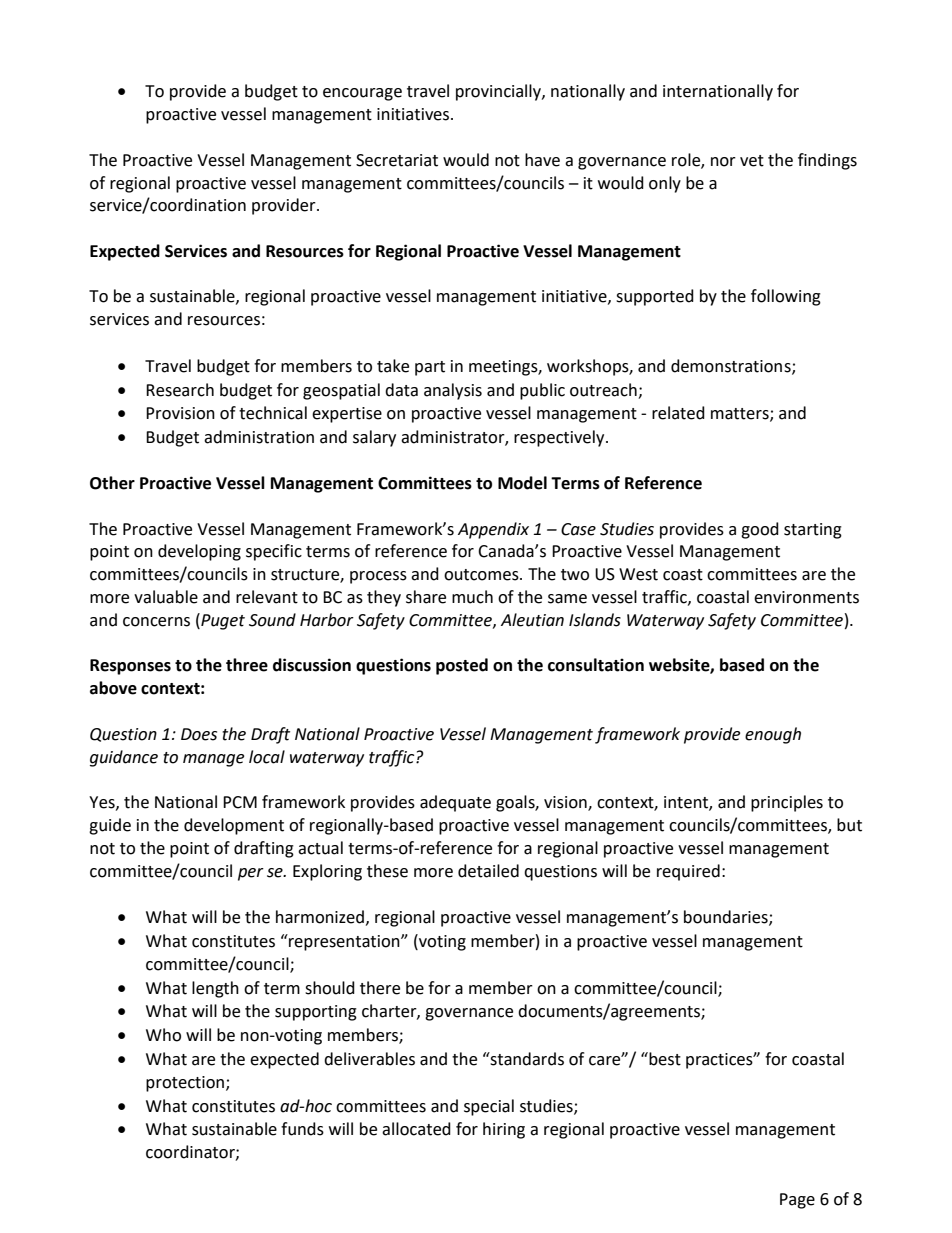 This page has height=1233, width=952. I want to click on principles, so click(787, 803).
